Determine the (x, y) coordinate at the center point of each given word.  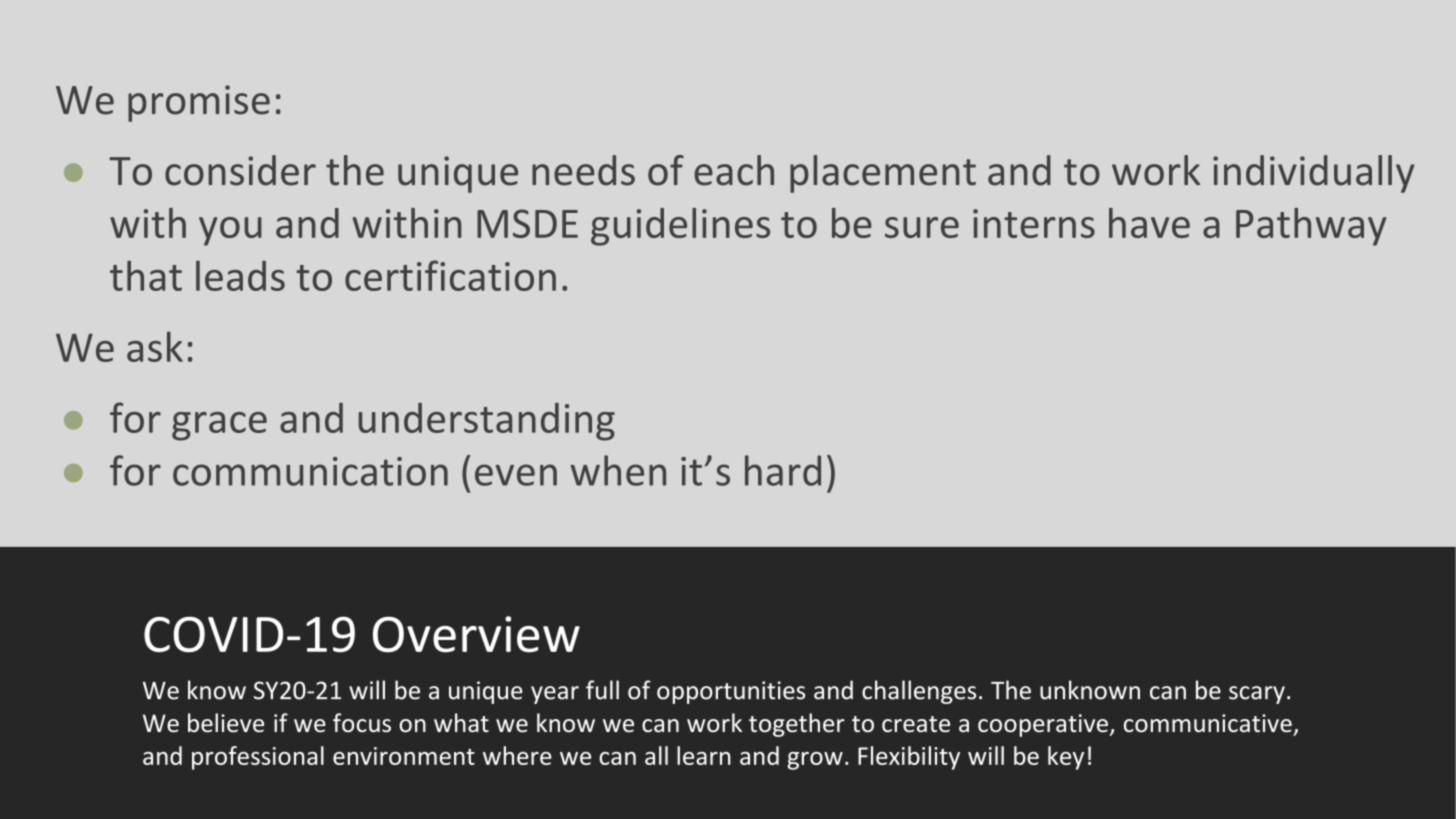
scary (1257, 695)
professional (258, 758)
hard (783, 470)
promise (199, 103)
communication (310, 471)
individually (1314, 174)
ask (155, 346)
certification (450, 275)
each (734, 170)
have (1149, 223)
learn (704, 755)
